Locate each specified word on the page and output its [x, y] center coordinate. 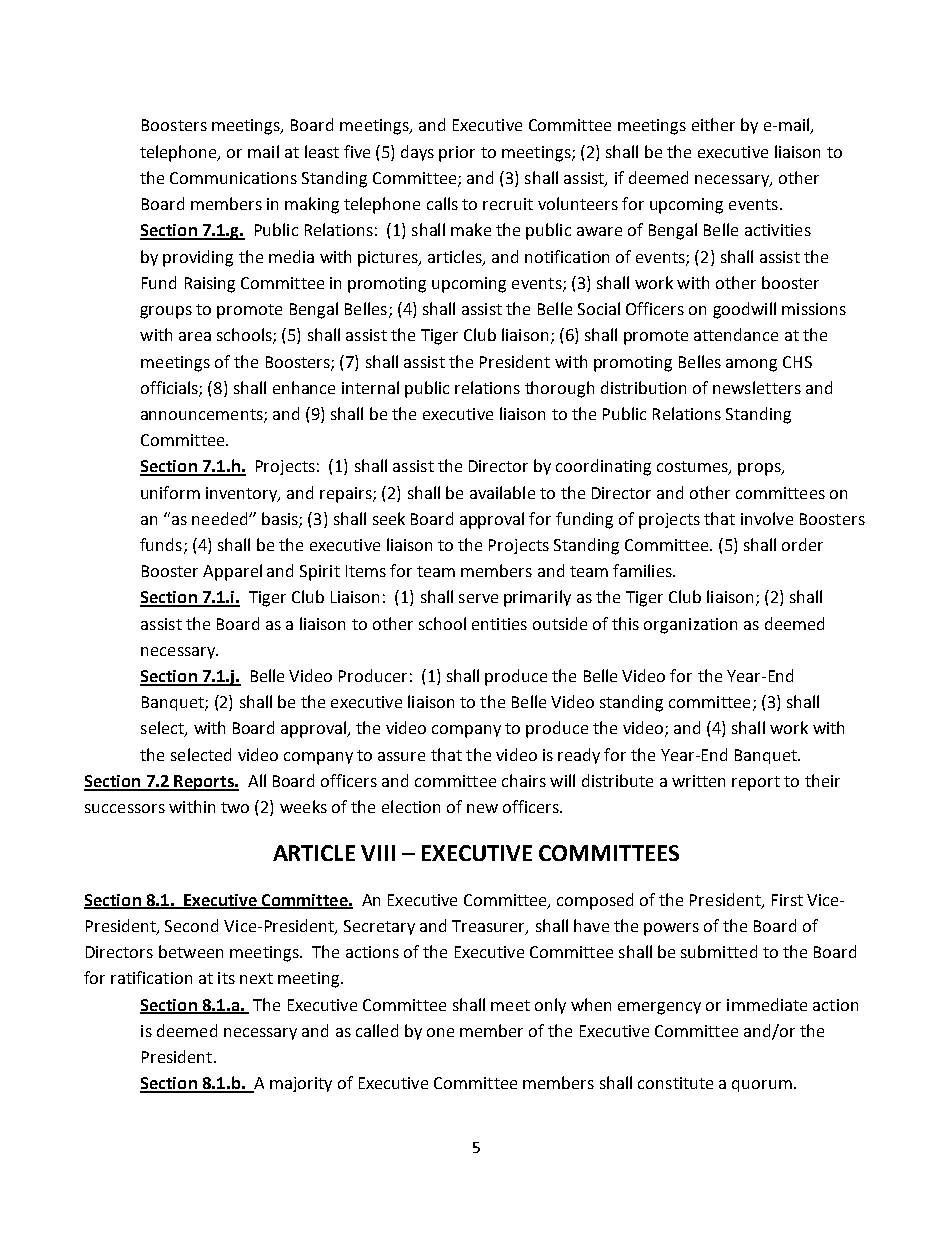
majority [301, 1084]
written [698, 781]
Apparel [232, 572]
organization [690, 626]
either [713, 124]
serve [478, 598]
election [411, 806]
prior [457, 154]
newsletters [757, 387]
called [377, 1030]
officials [170, 388]
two [235, 807]
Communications [233, 178]
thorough [559, 389]
